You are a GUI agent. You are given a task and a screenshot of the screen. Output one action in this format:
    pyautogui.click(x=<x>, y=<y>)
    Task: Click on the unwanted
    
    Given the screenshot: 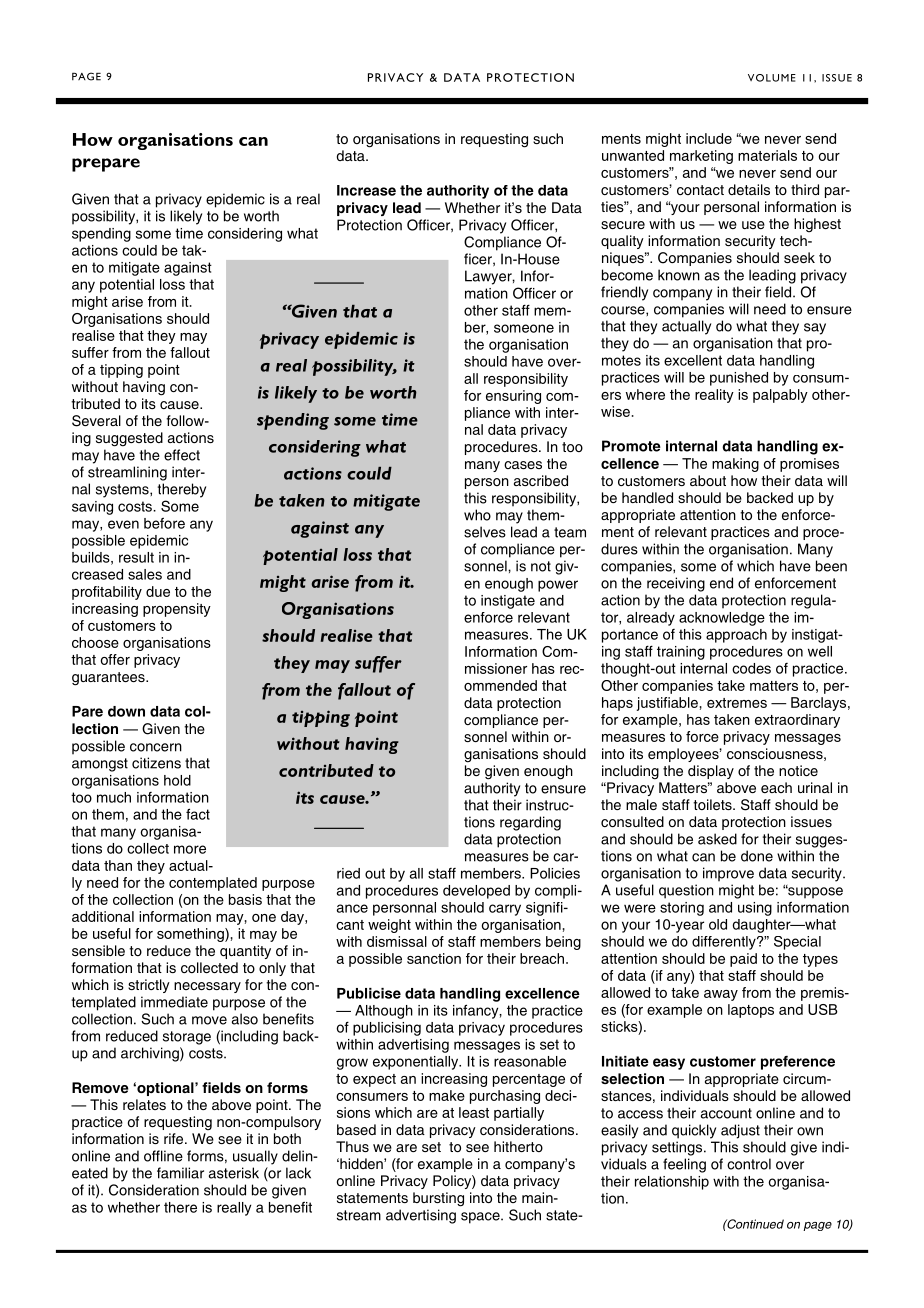 What is the action you would take?
    pyautogui.click(x=633, y=155)
